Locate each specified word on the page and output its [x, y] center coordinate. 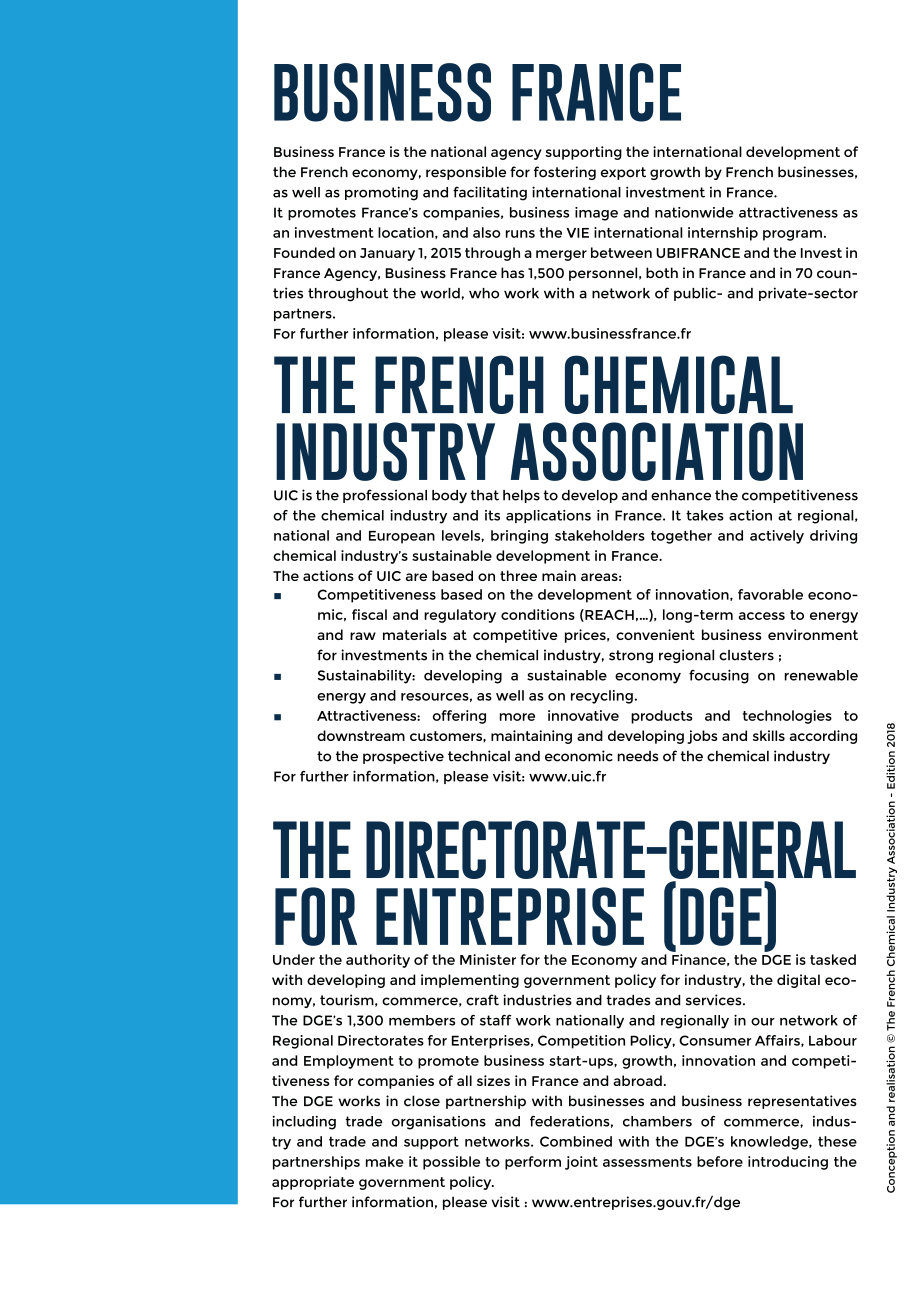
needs [638, 756]
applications [548, 516]
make [385, 1161]
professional [385, 496]
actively [777, 537]
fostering [565, 173]
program [792, 235]
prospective [403, 757]
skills [769, 735]
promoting [381, 193]
